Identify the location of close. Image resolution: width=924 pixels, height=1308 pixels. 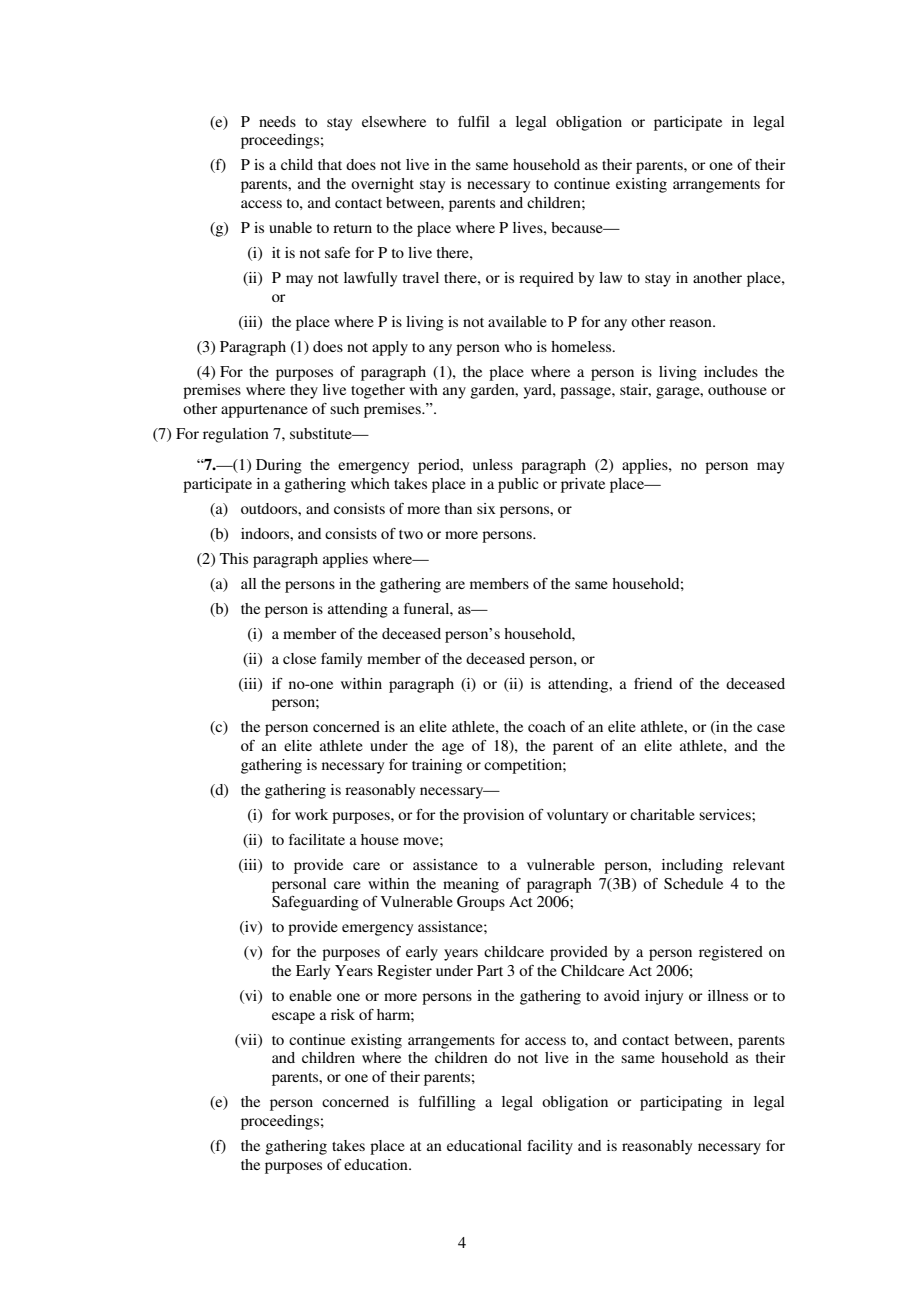
(299, 658).
